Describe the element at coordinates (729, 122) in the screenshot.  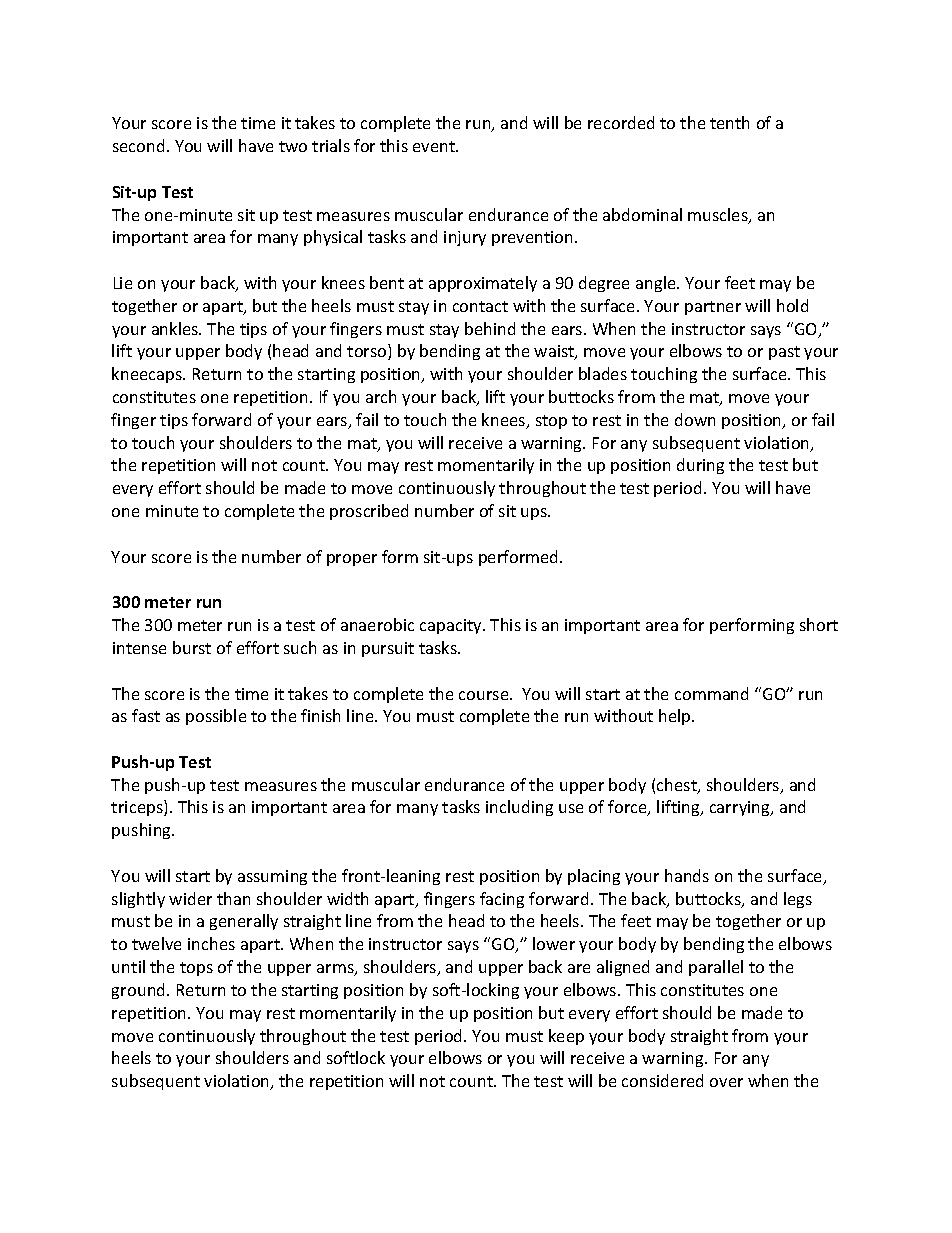
I see `tenth` at that location.
